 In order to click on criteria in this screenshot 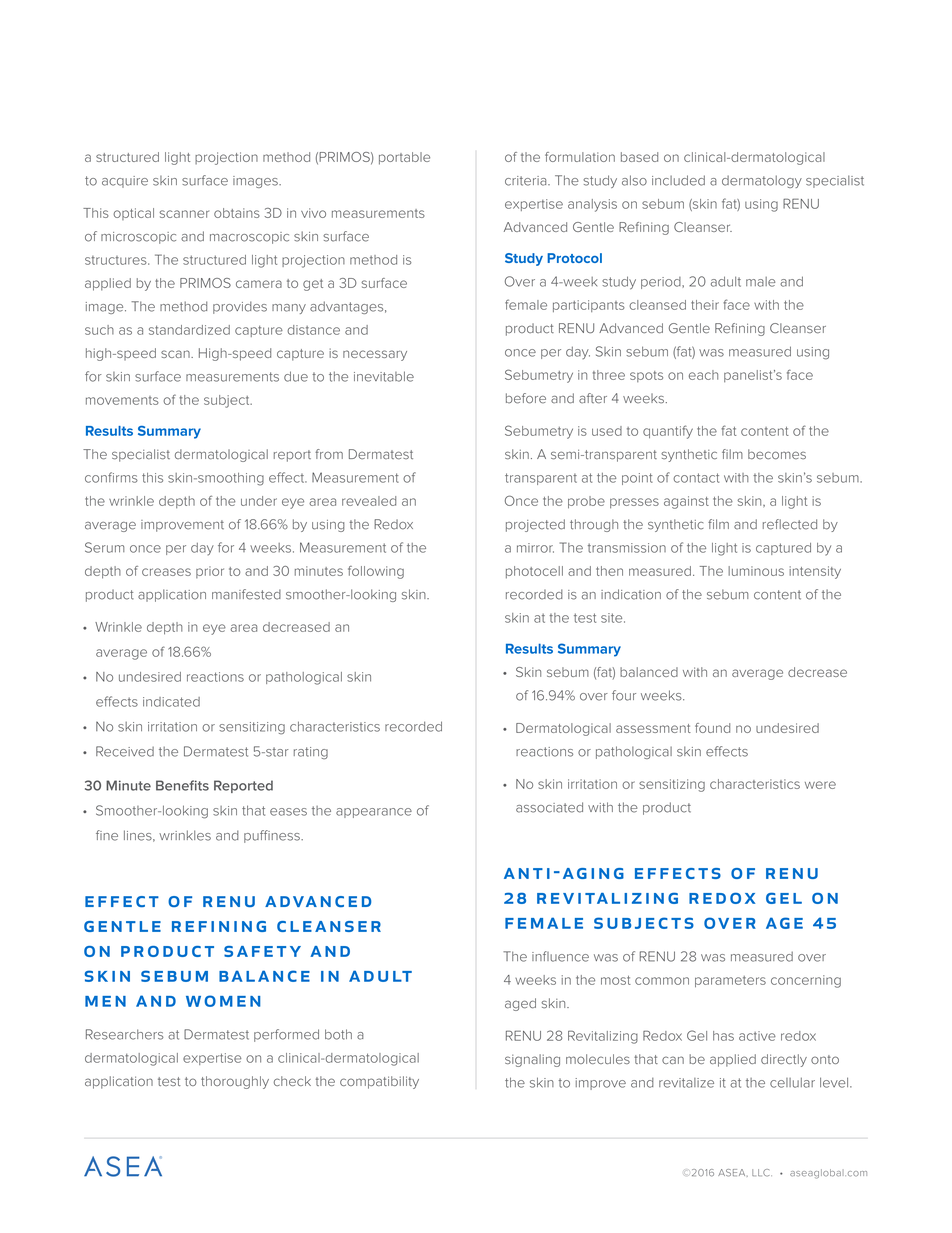, I will do `click(527, 181)`.
